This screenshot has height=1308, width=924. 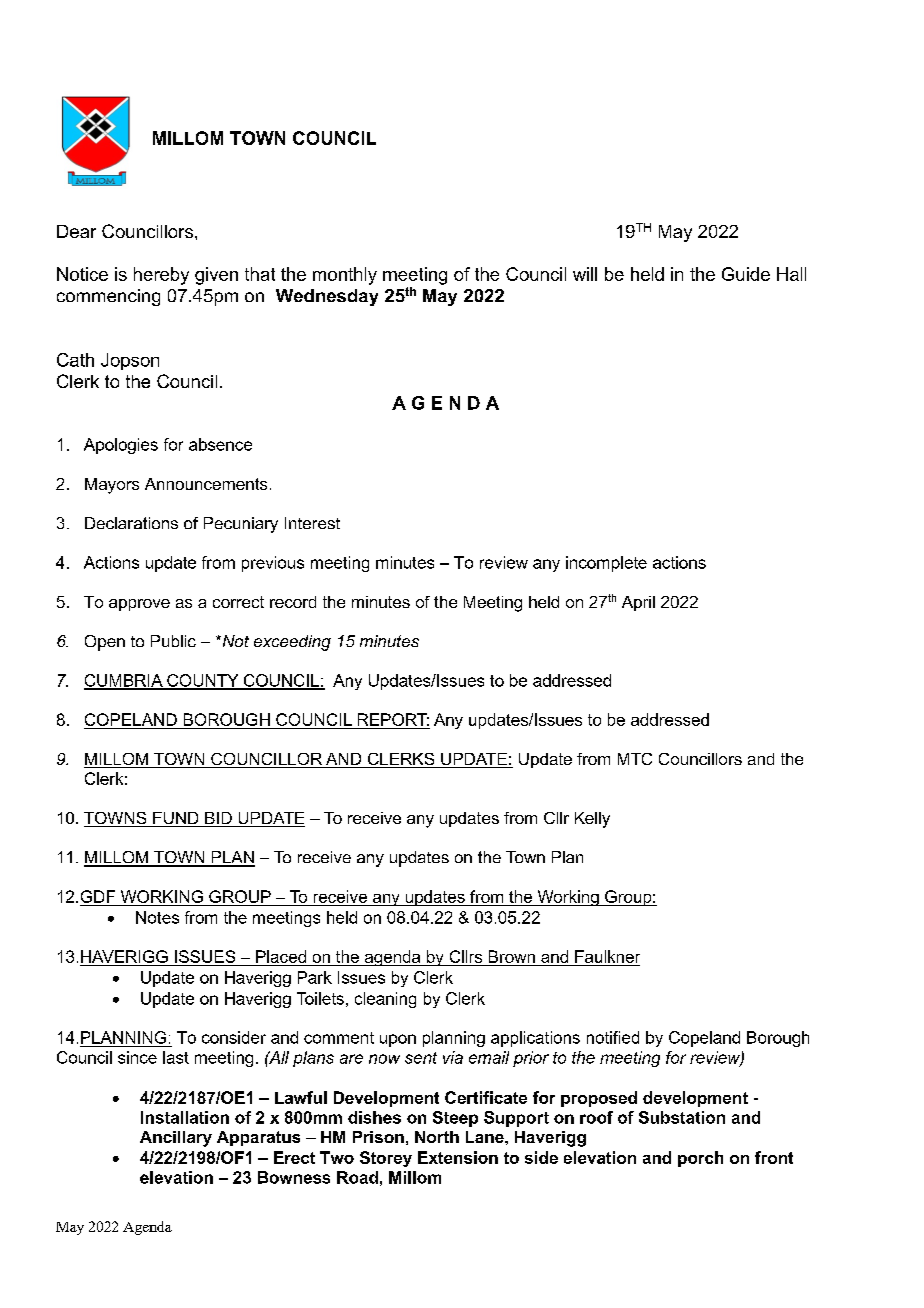 What do you see at coordinates (161, 276) in the screenshot?
I see `hereby` at bounding box center [161, 276].
